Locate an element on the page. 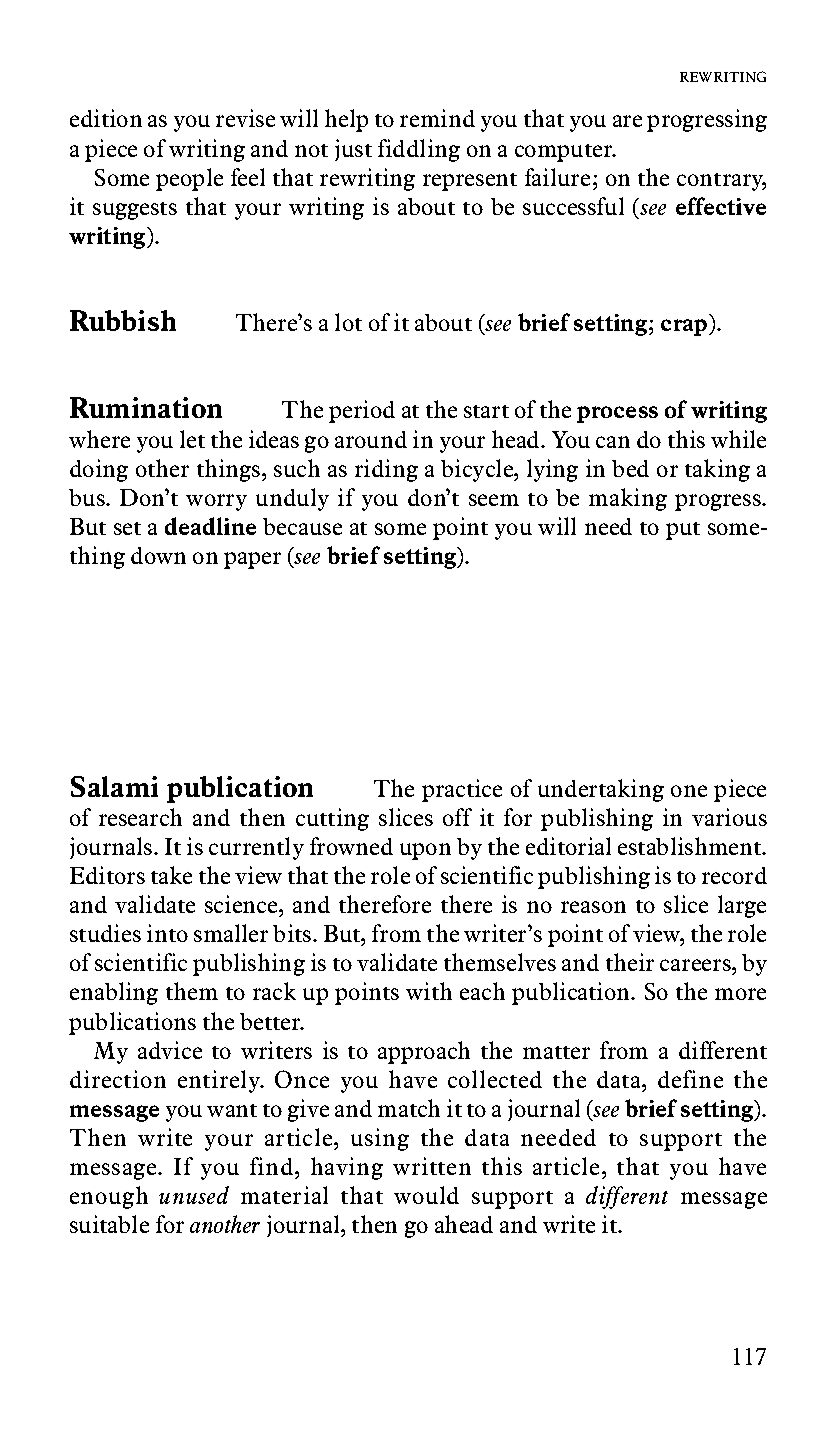  define is located at coordinates (690, 1079).
